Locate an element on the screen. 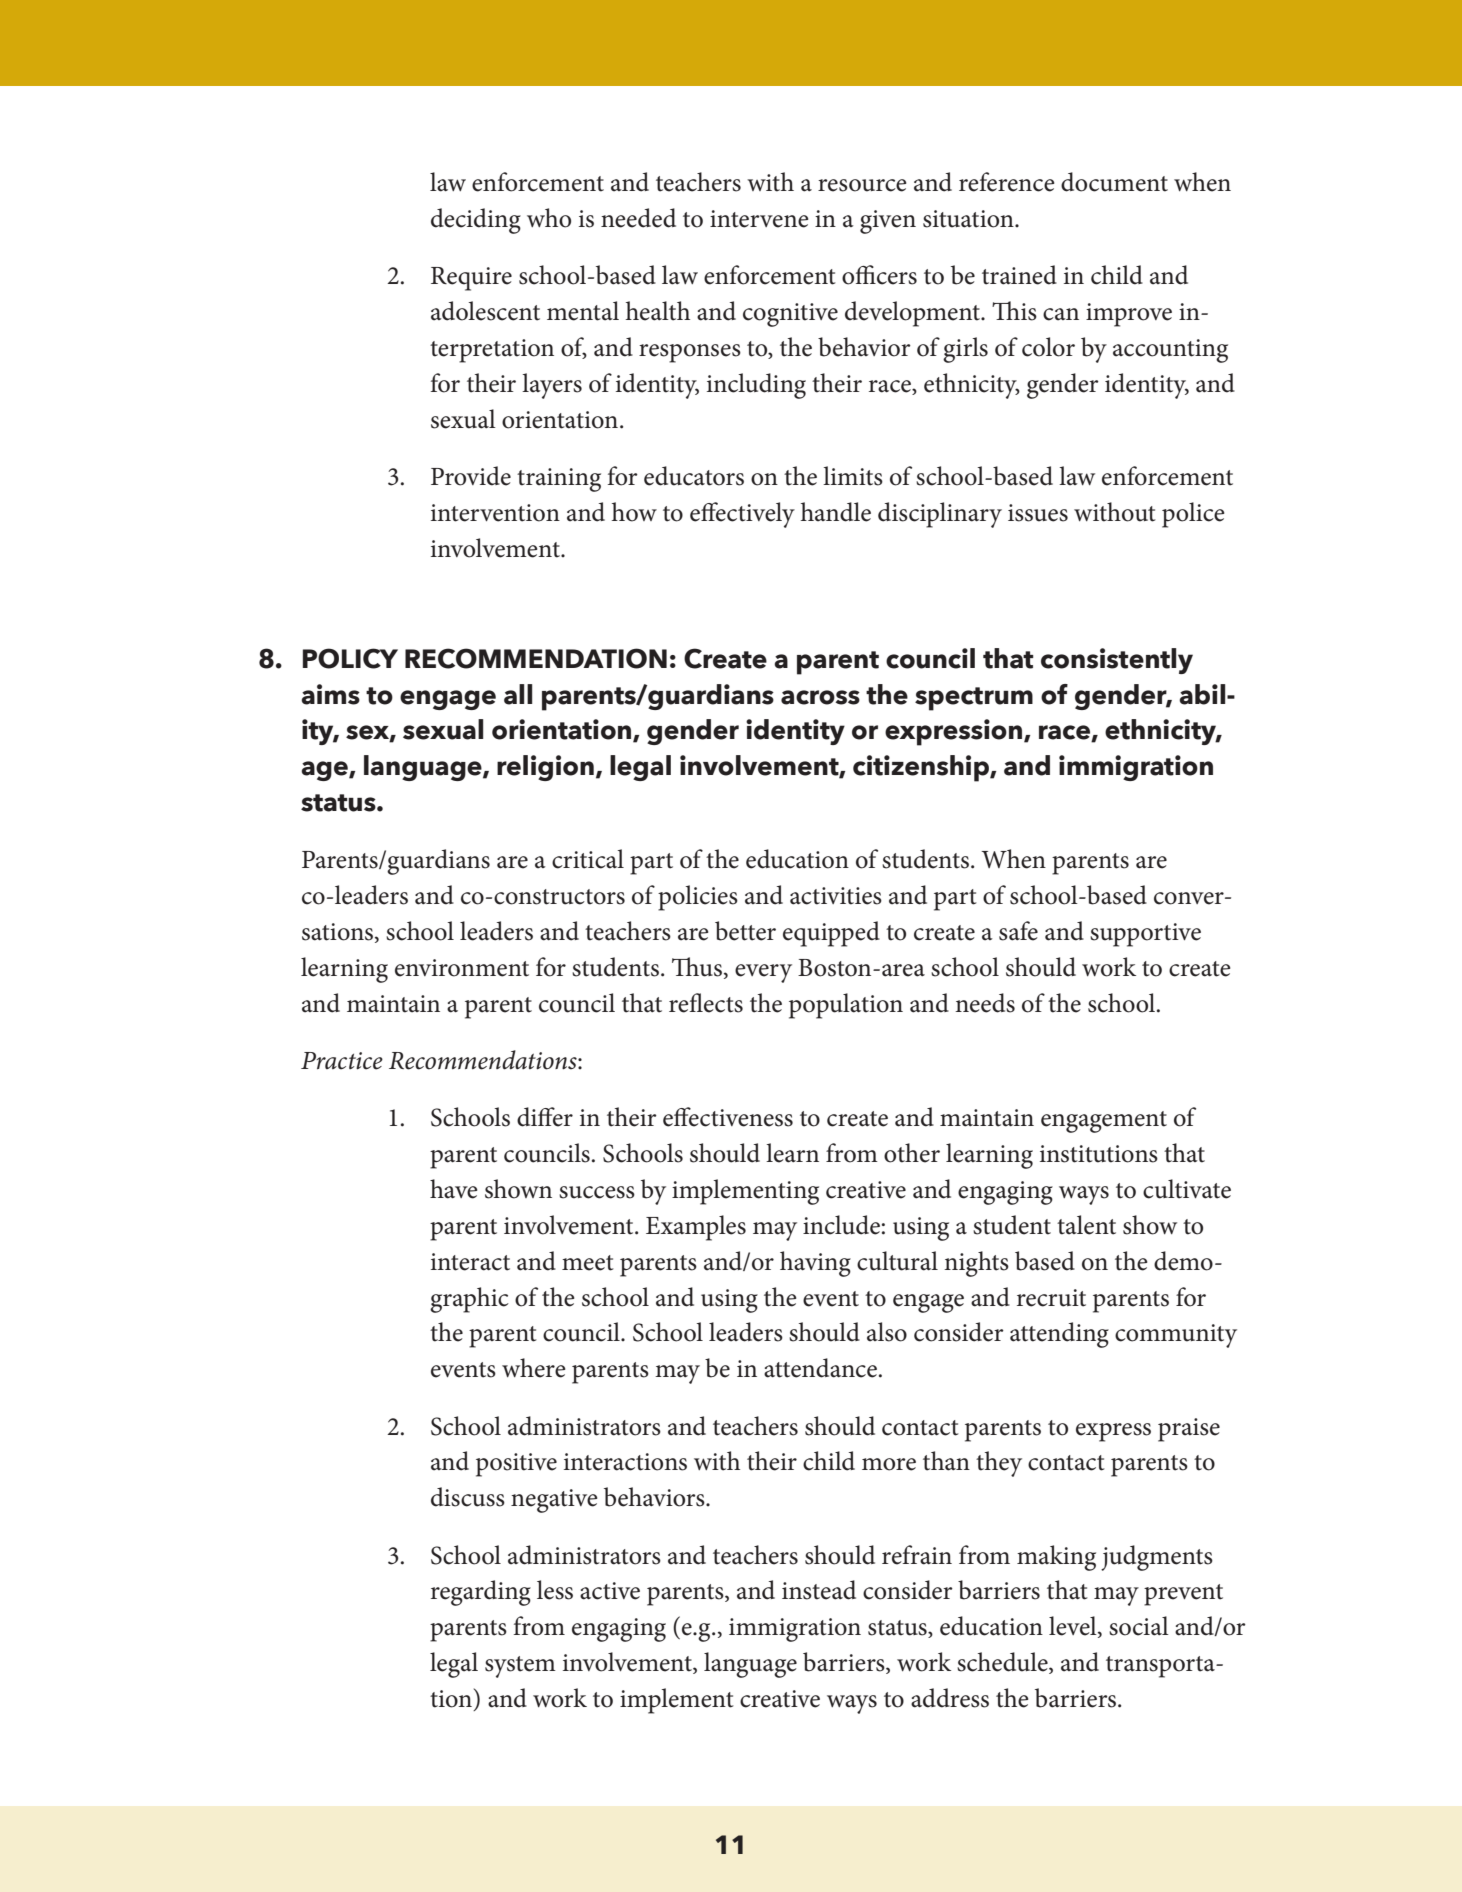 The image size is (1462, 1892). regarding is located at coordinates (481, 1593).
